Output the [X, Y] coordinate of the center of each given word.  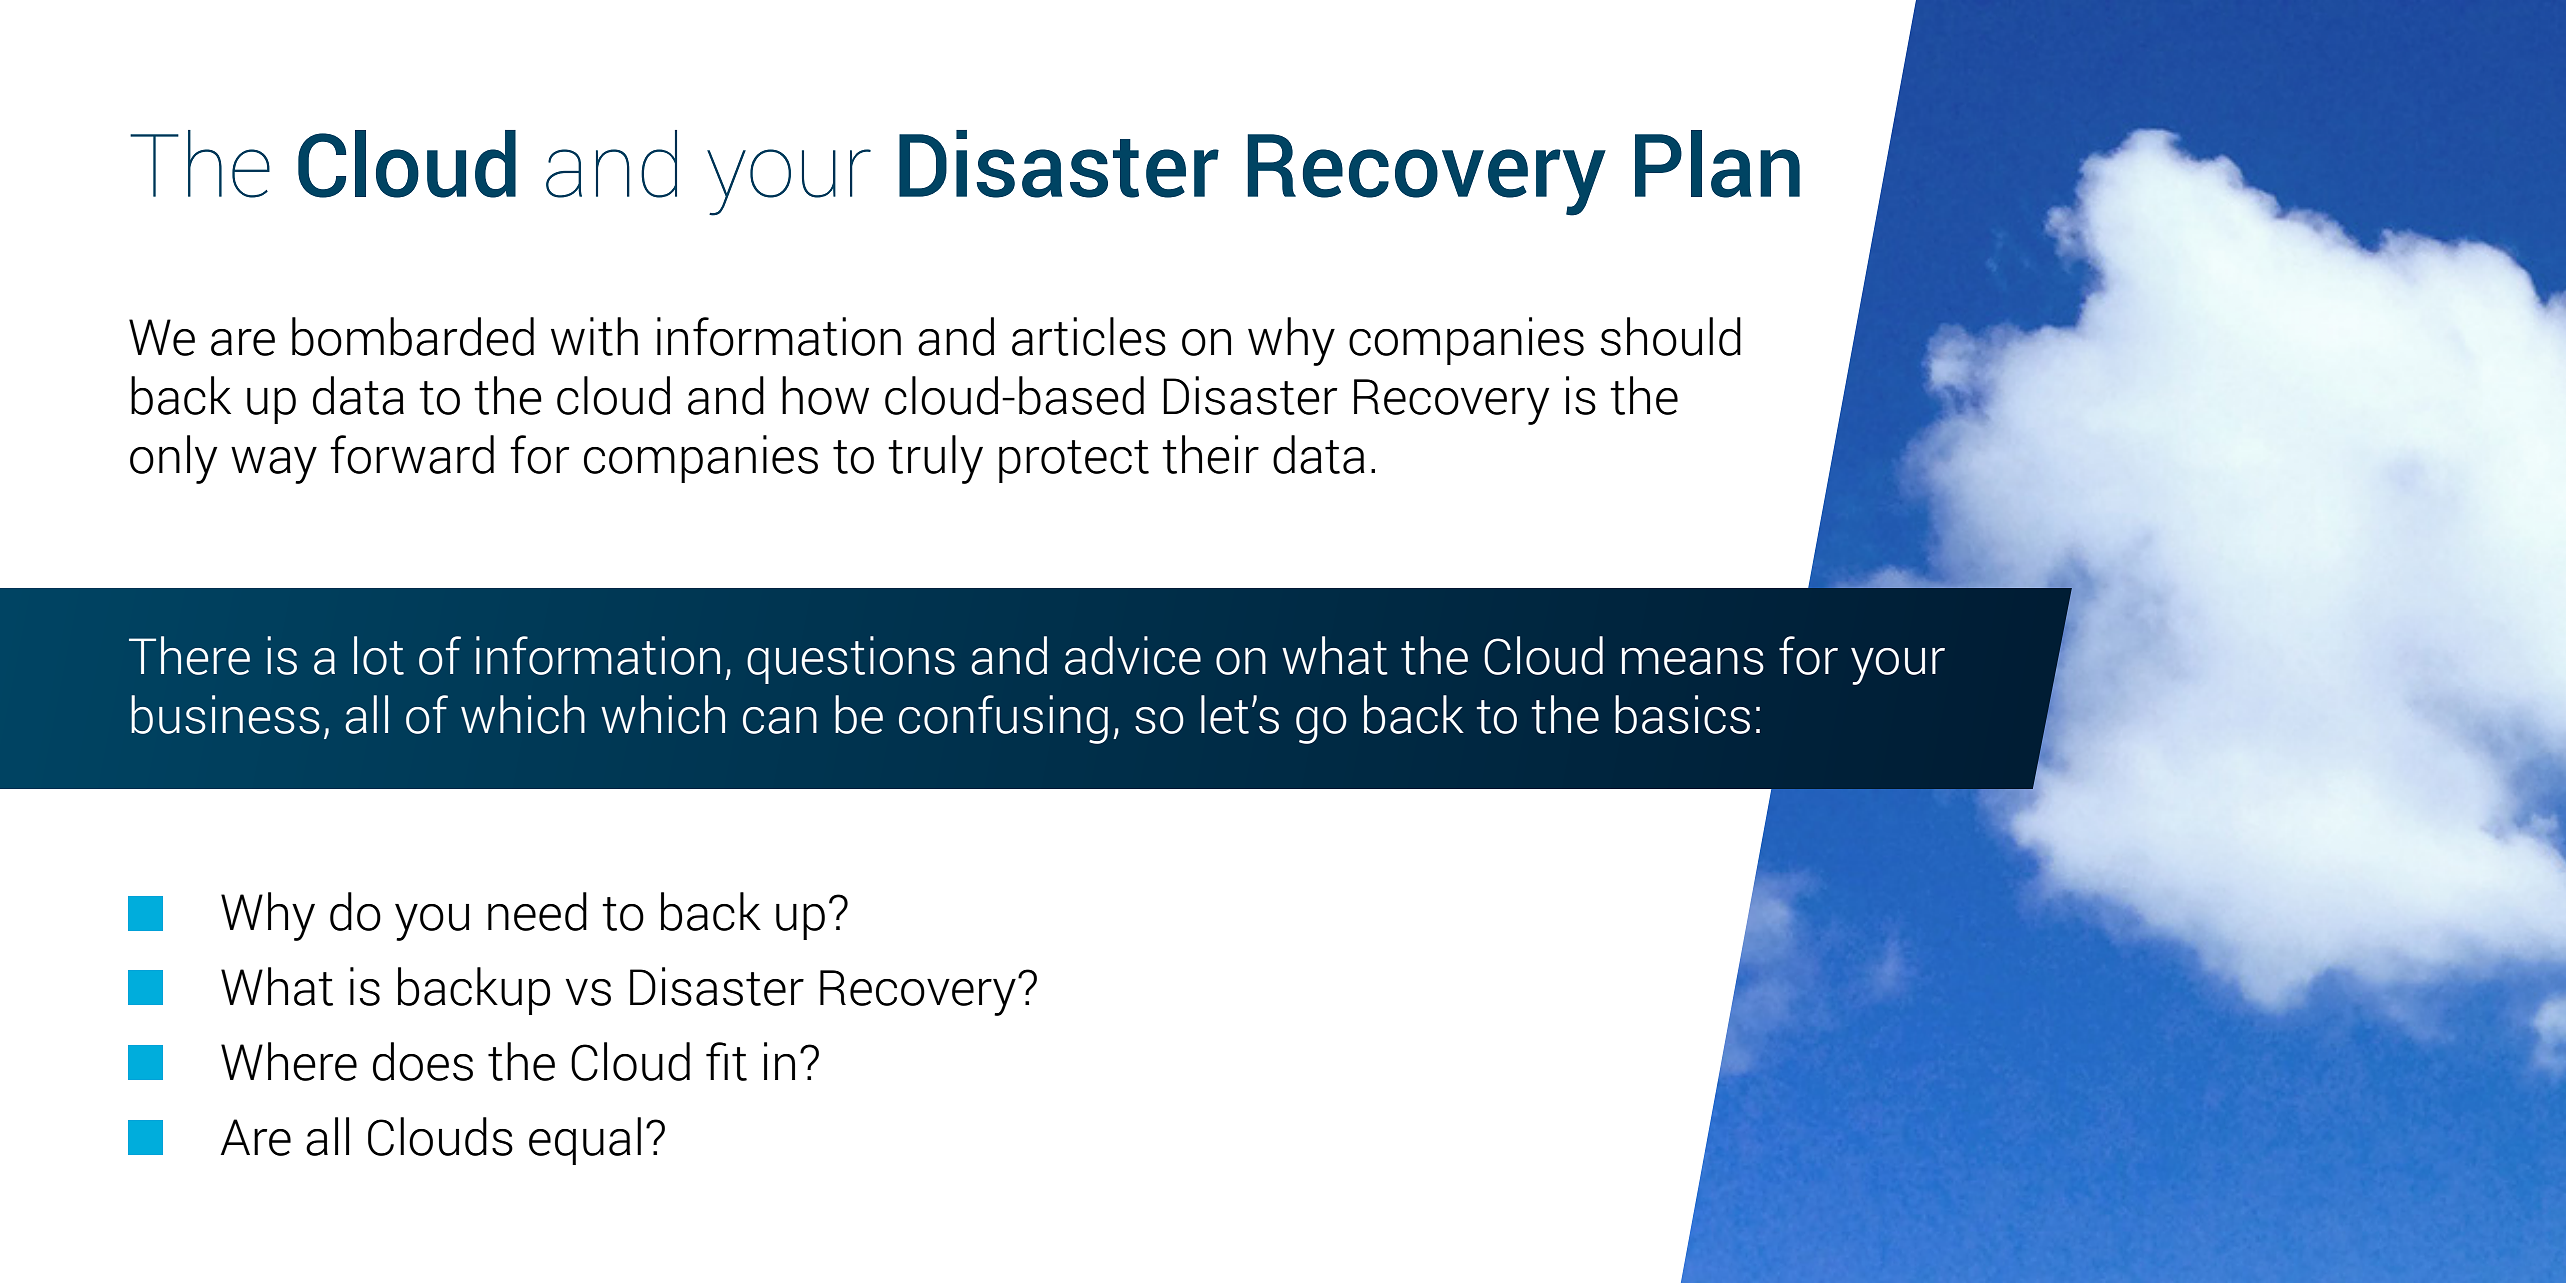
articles [1089, 336]
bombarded [413, 336]
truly [935, 459]
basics [1682, 714]
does [423, 1061]
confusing [1003, 719]
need [537, 911]
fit [726, 1061]
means [1693, 661]
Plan [1717, 164]
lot [379, 655]
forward [412, 454]
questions [851, 660]
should [1671, 336]
